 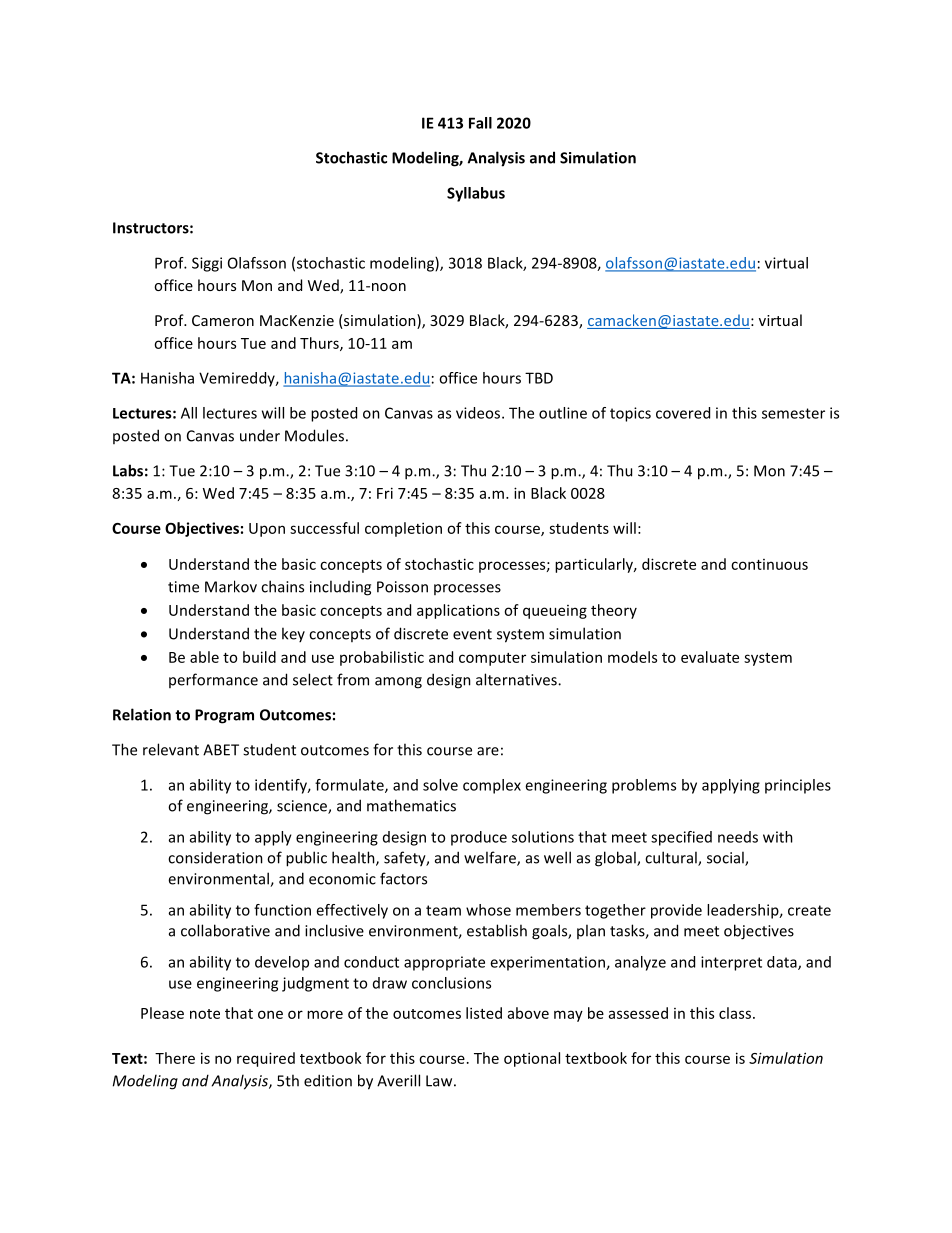 I want to click on Cameron, so click(x=223, y=320).
